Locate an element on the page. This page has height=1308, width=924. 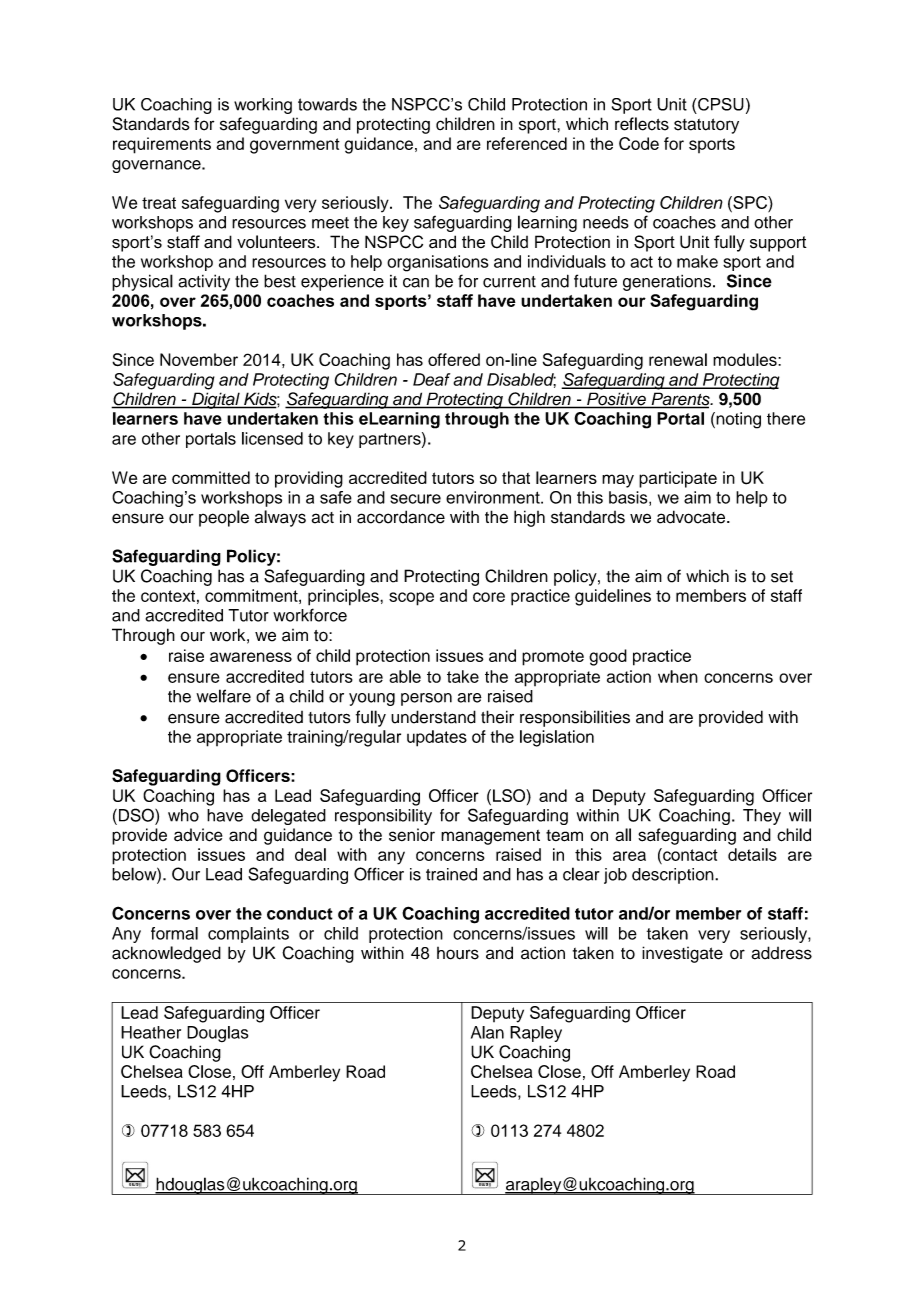
when is located at coordinates (678, 676).
